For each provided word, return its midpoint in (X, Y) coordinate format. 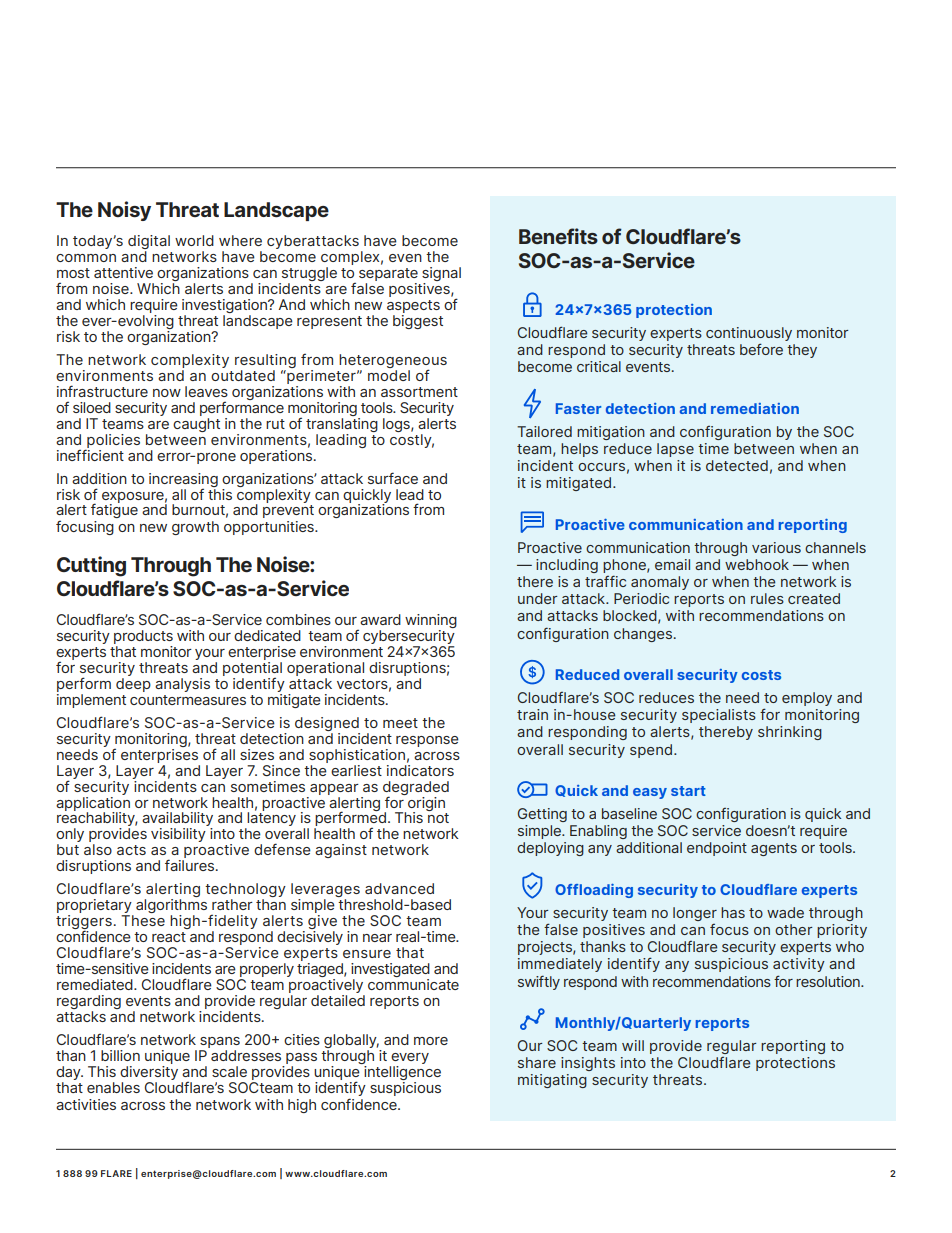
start (688, 791)
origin (425, 803)
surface (393, 478)
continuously (749, 335)
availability (177, 820)
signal (441, 275)
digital (149, 243)
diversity (149, 1071)
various (776, 547)
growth (195, 528)
